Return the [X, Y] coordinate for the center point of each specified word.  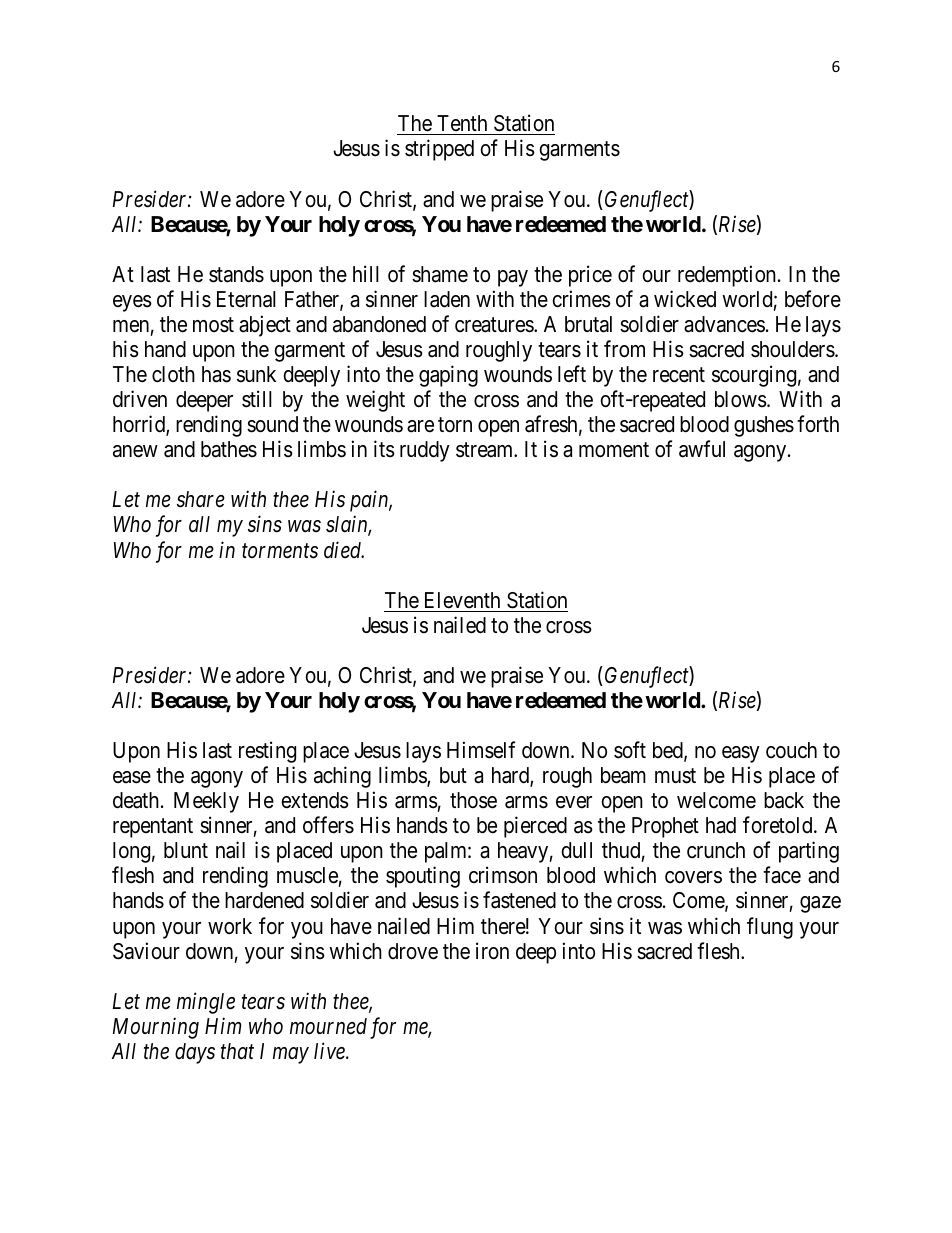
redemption [727, 276]
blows [741, 399]
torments [280, 551]
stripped [439, 150]
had [721, 825]
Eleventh [462, 600]
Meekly [206, 802]
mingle [206, 1003]
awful [702, 449]
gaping [448, 376]
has [216, 374]
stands [236, 274]
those [473, 800]
